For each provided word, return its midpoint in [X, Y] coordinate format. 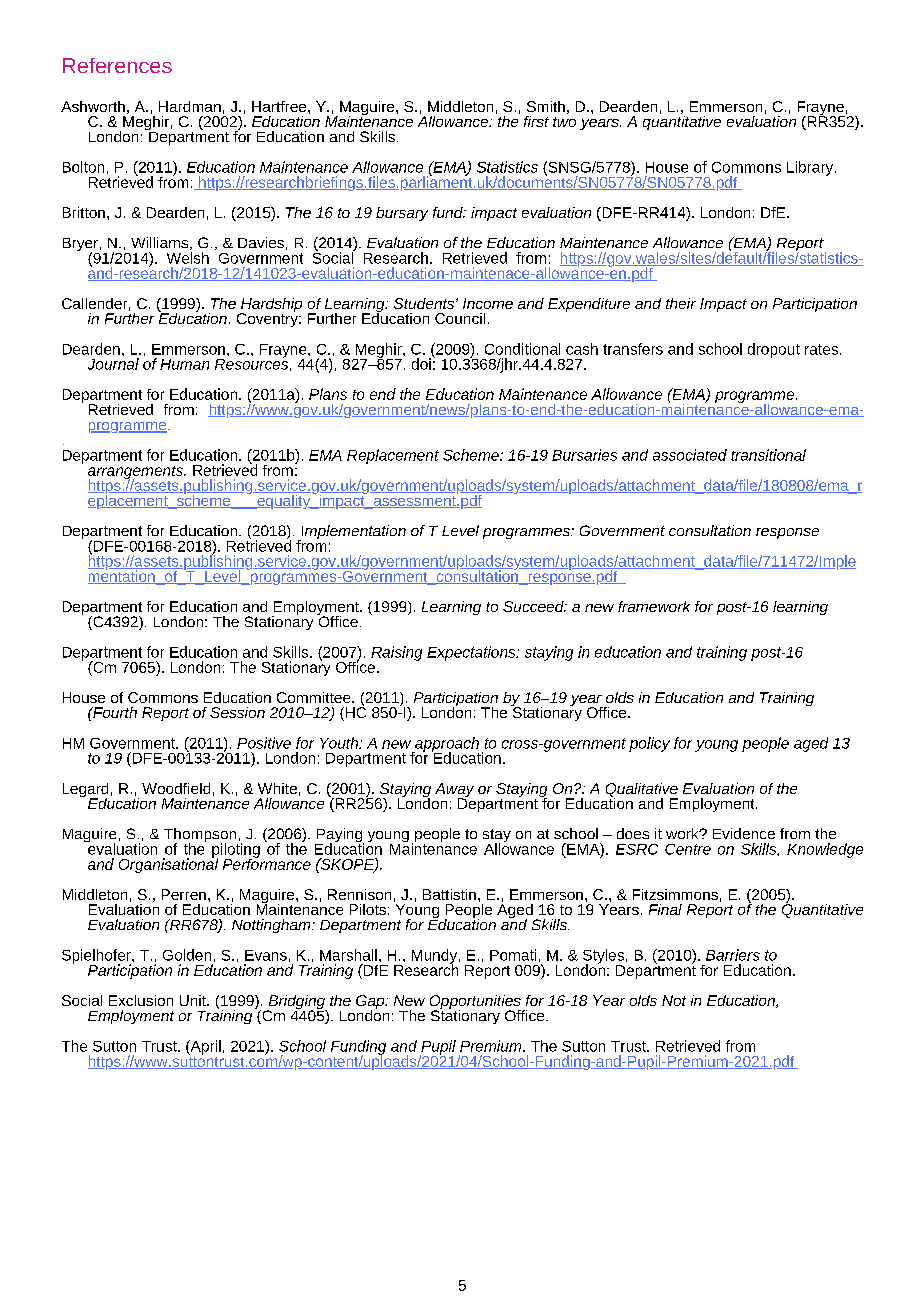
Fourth [114, 712]
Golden [187, 955]
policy [649, 744]
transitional [768, 455]
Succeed [534, 606]
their [681, 303]
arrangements [136, 473]
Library [811, 168]
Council [460, 318]
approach [446, 745]
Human [184, 364]
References [117, 65]
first [536, 121]
